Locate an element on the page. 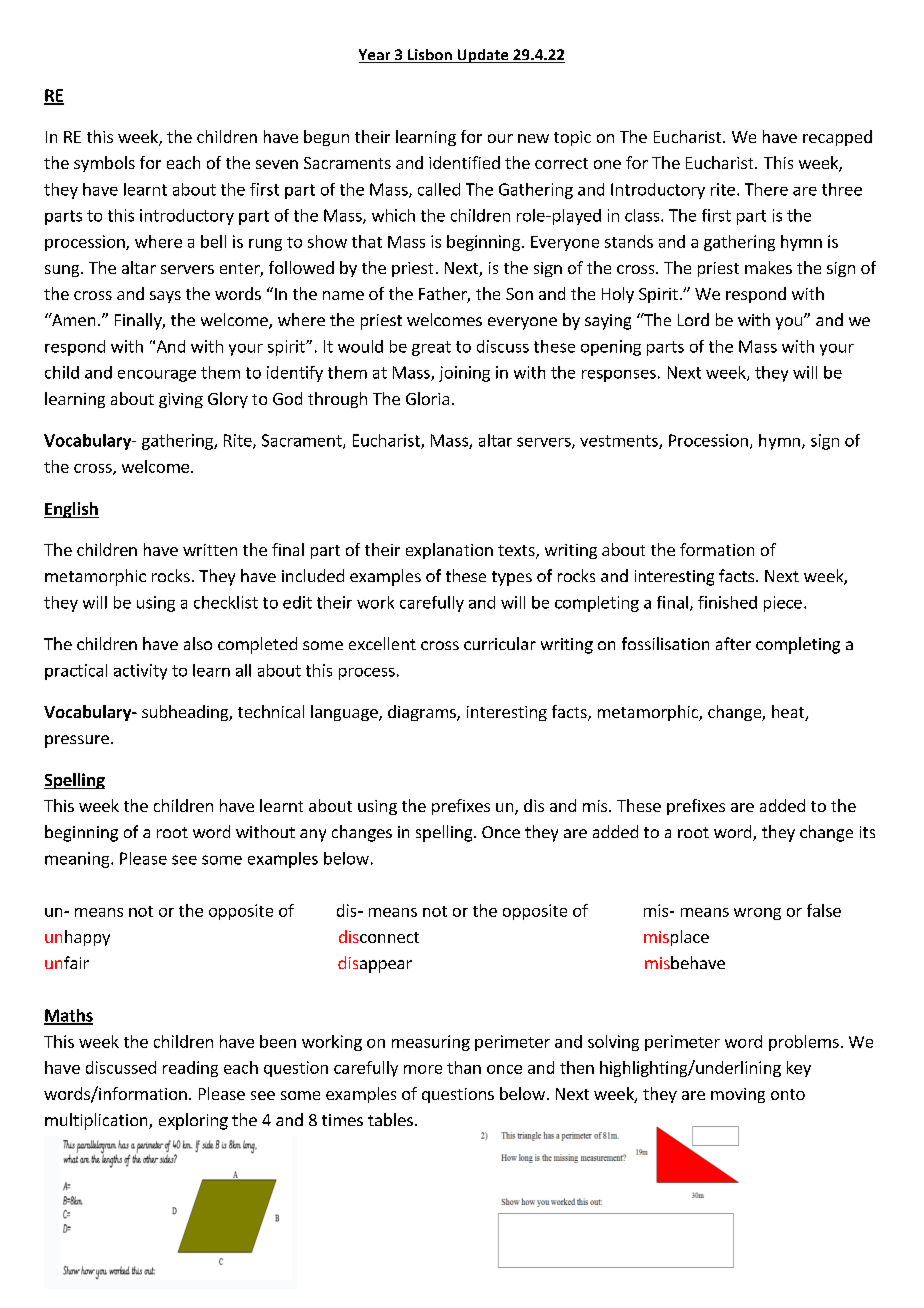 This image has height=1308, width=924. reading is located at coordinates (190, 1069).
